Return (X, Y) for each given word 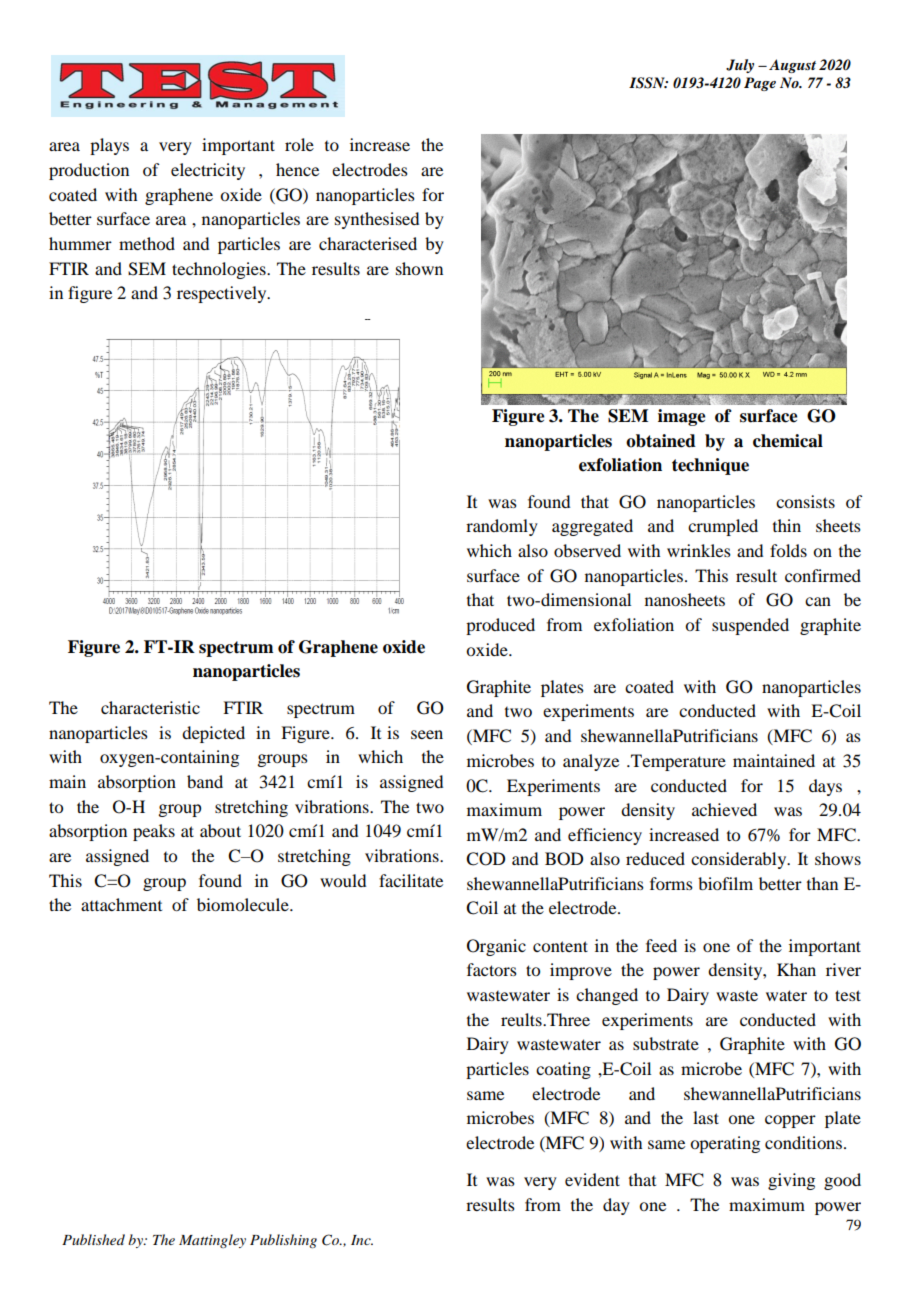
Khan (796, 969)
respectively (223, 294)
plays (109, 146)
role (299, 144)
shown (419, 268)
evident (592, 1179)
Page (760, 84)
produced (500, 626)
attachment (121, 904)
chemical (788, 441)
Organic (496, 947)
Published (93, 1239)
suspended (750, 626)
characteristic (150, 707)
